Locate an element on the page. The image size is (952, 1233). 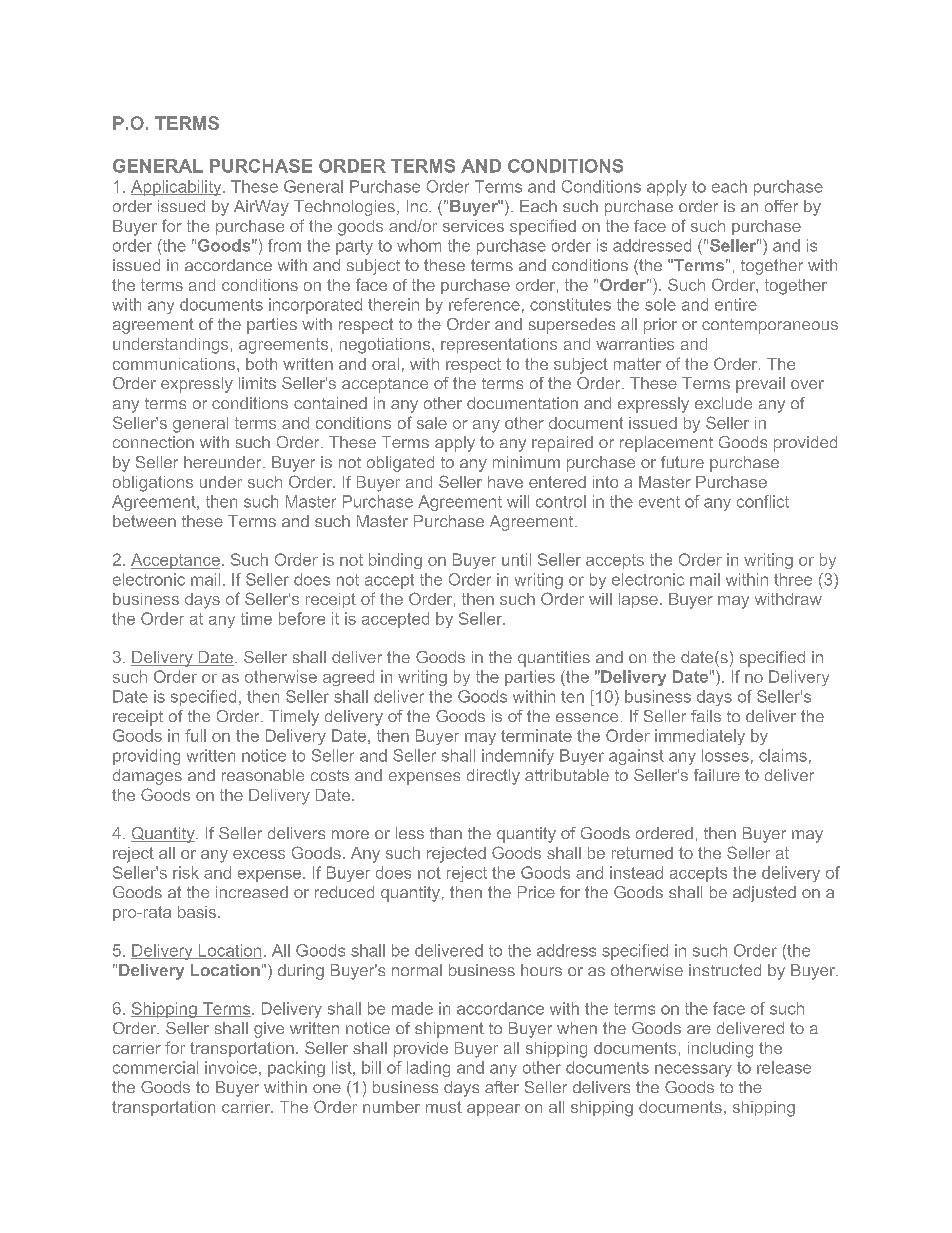
invoice is located at coordinates (231, 1067).
